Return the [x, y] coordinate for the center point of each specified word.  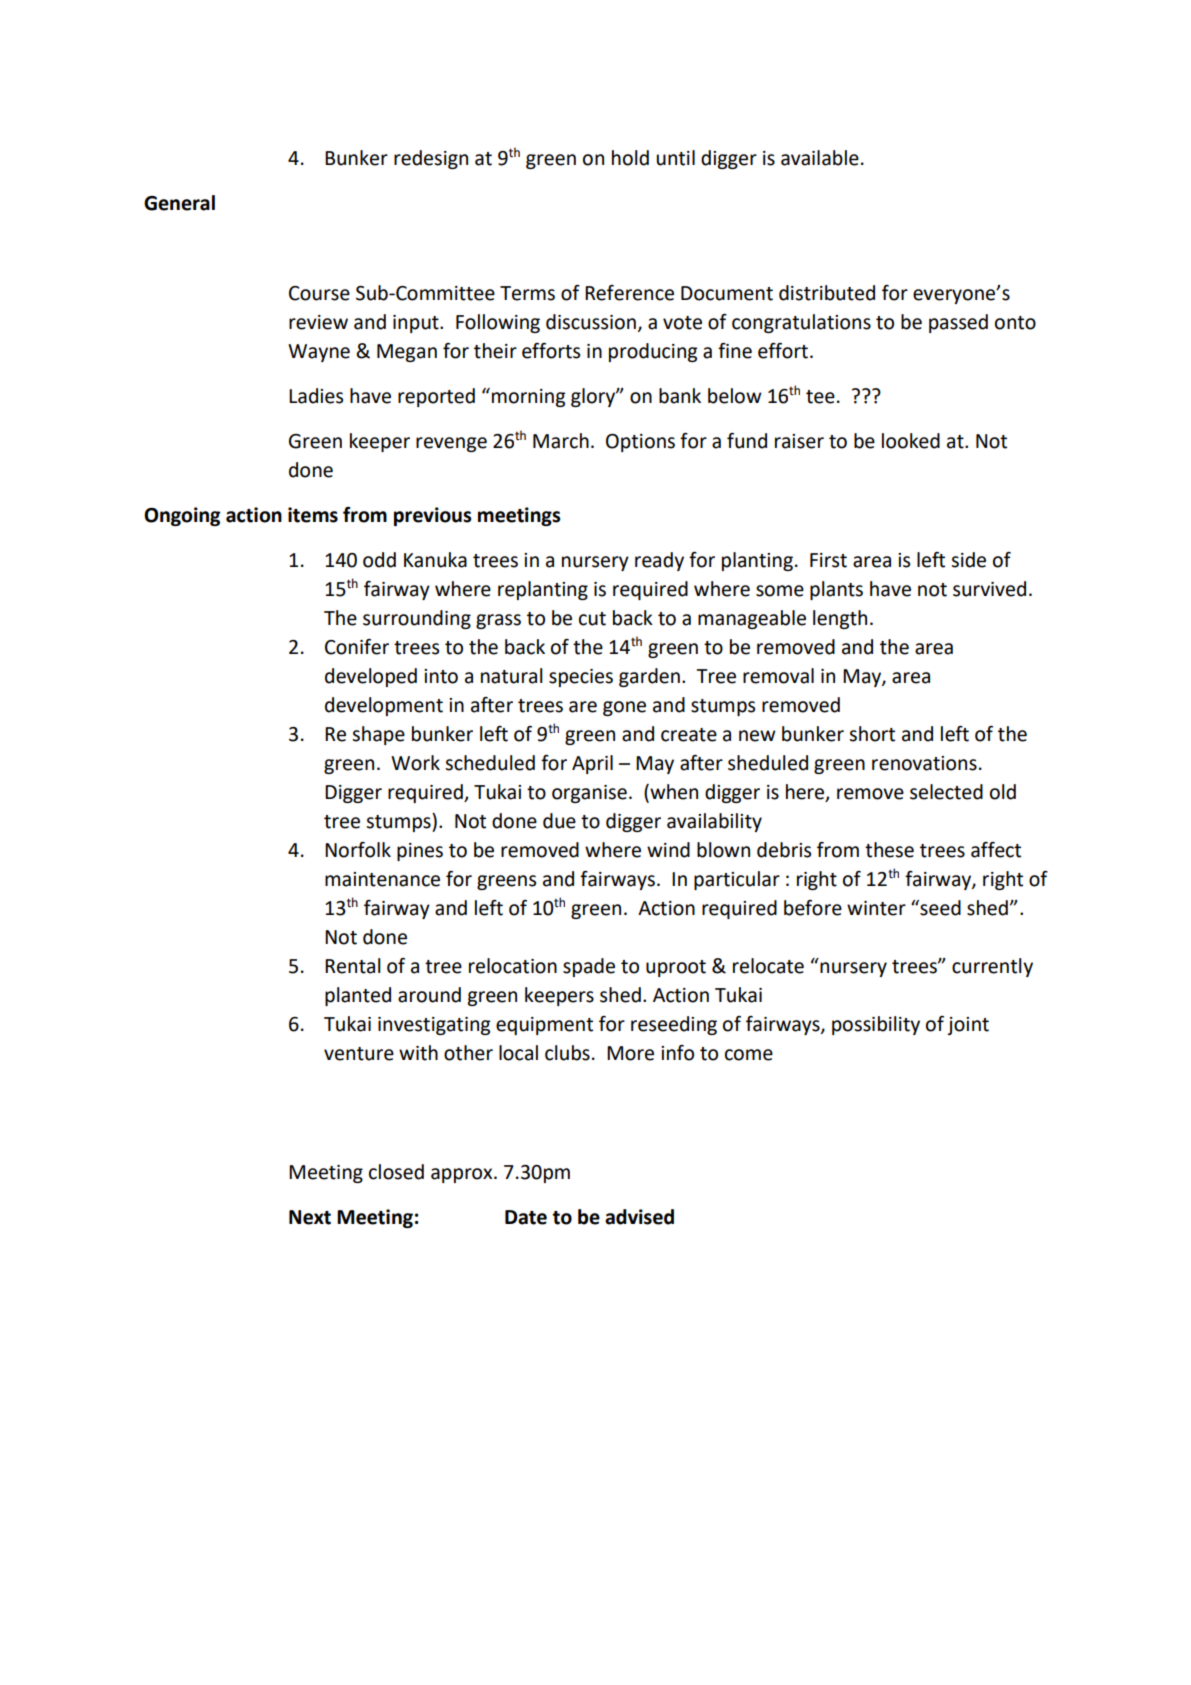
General [179, 203]
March [561, 441]
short [872, 734]
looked [911, 441]
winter [876, 908]
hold [630, 158]
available [820, 158]
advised [639, 1217]
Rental [353, 966]
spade [589, 967]
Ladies [316, 396]
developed [371, 677]
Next [310, 1217]
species [581, 678]
